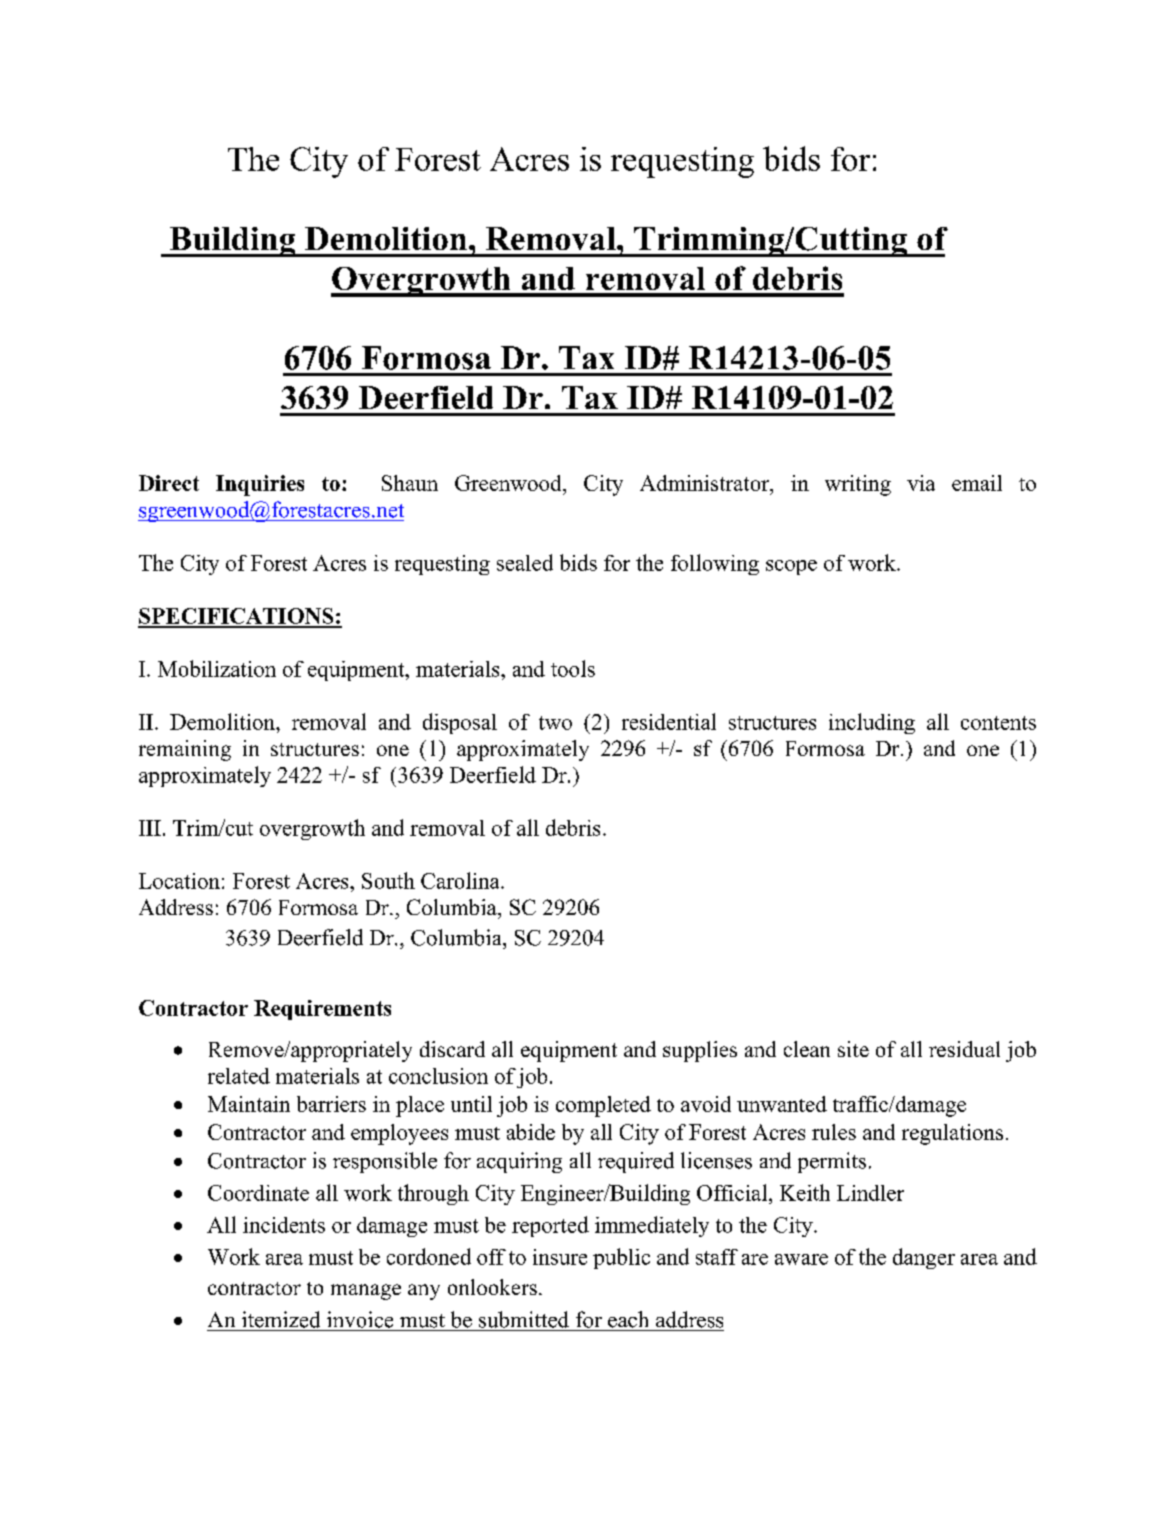 The width and height of the screenshot is (1175, 1521). Describe the element at coordinates (461, 880) in the screenshot. I see `Carolina` at that location.
